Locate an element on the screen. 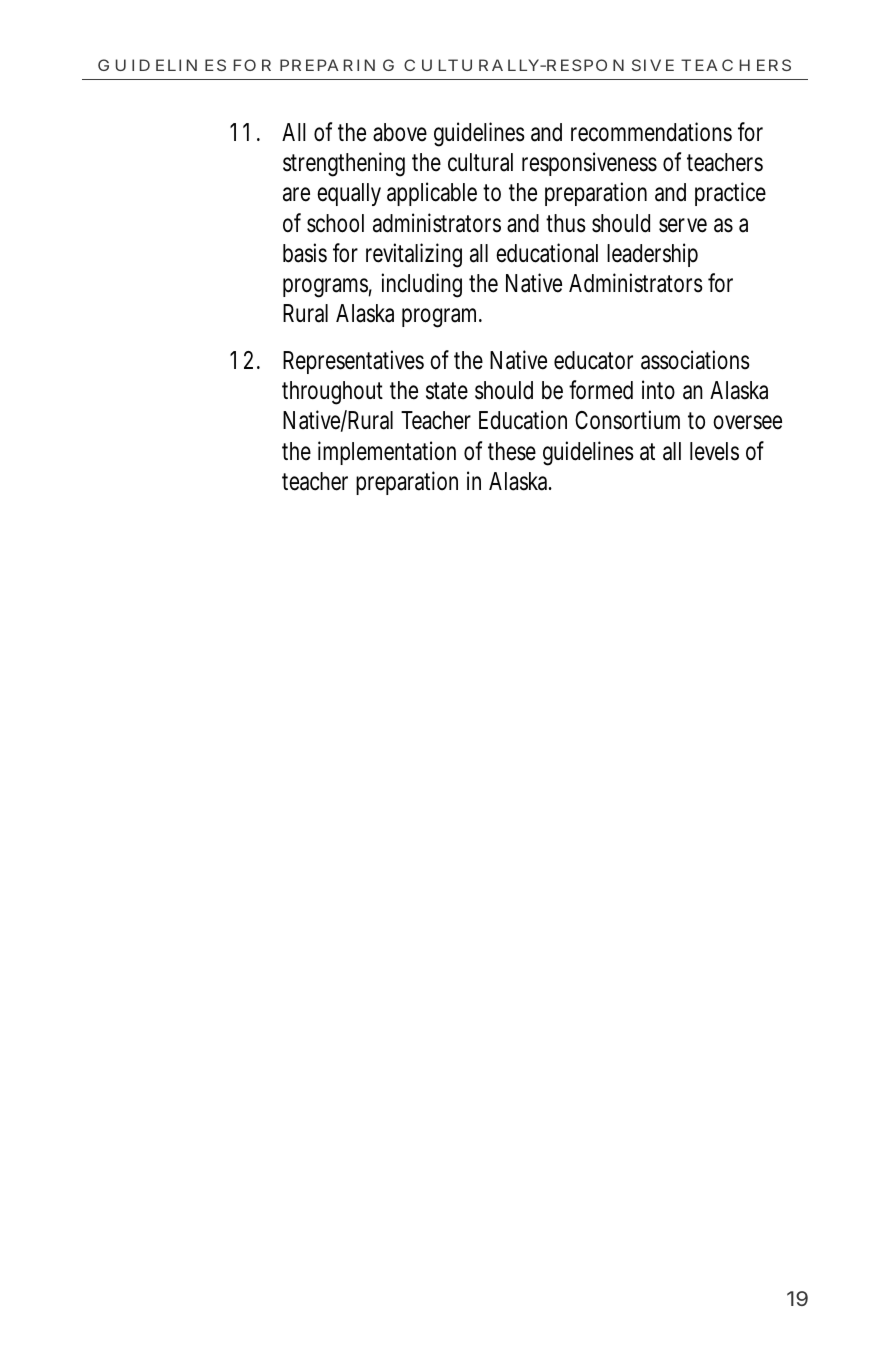 This screenshot has width=887, height=1372. practice is located at coordinates (730, 194).
